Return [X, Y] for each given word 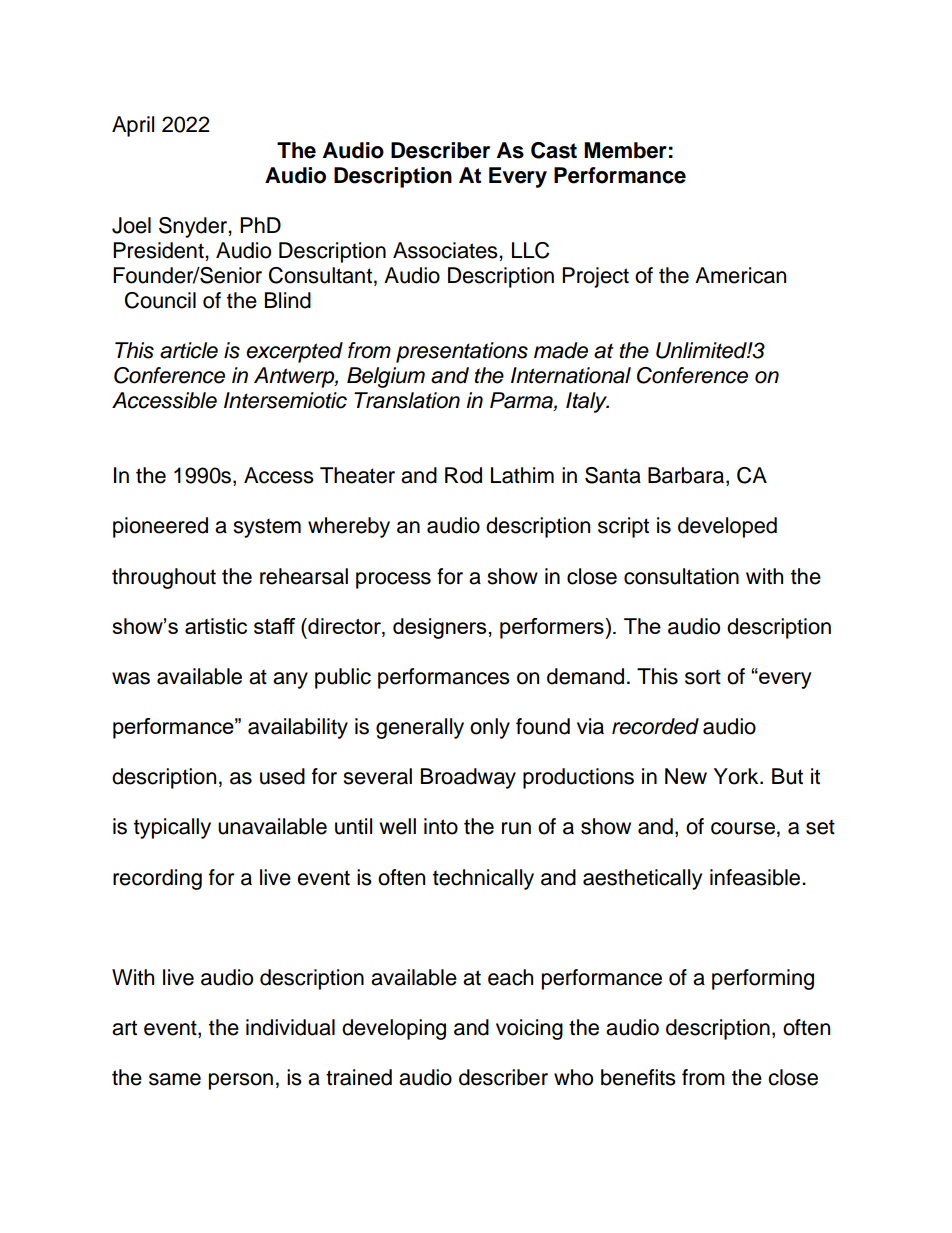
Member [625, 150]
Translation [407, 400]
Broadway [468, 778]
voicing [529, 1029]
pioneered [160, 527]
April [133, 126]
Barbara [687, 476]
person [241, 1081]
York [737, 776]
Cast [554, 150]
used [282, 776]
